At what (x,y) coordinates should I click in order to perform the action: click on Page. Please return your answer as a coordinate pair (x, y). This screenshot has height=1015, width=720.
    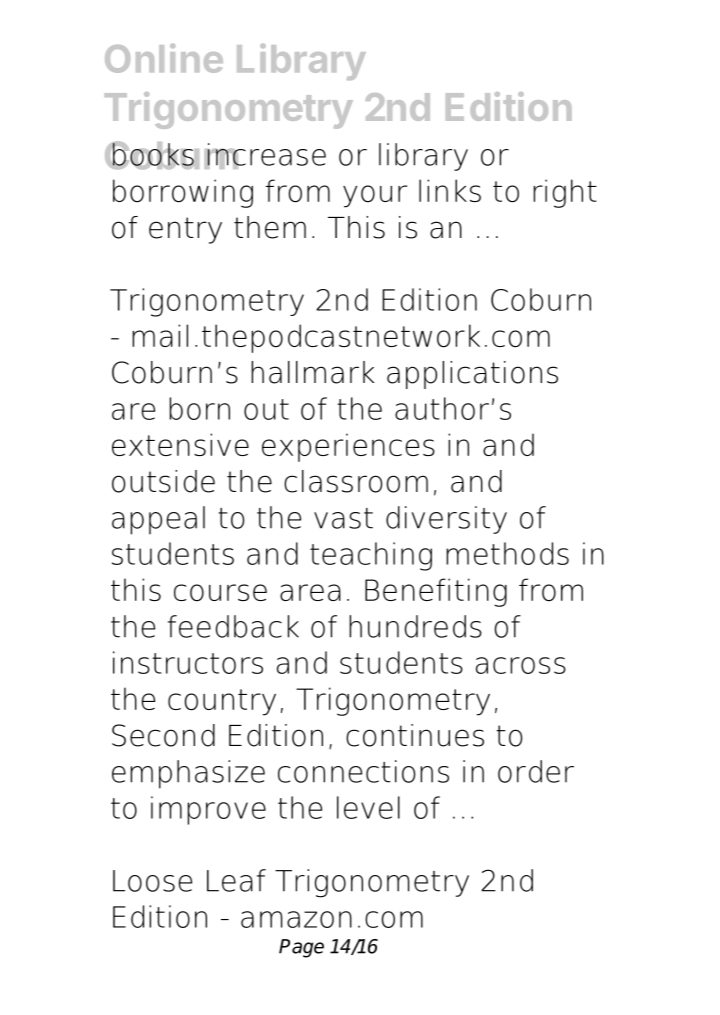
    Looking at the image, I should click on (301, 948).
